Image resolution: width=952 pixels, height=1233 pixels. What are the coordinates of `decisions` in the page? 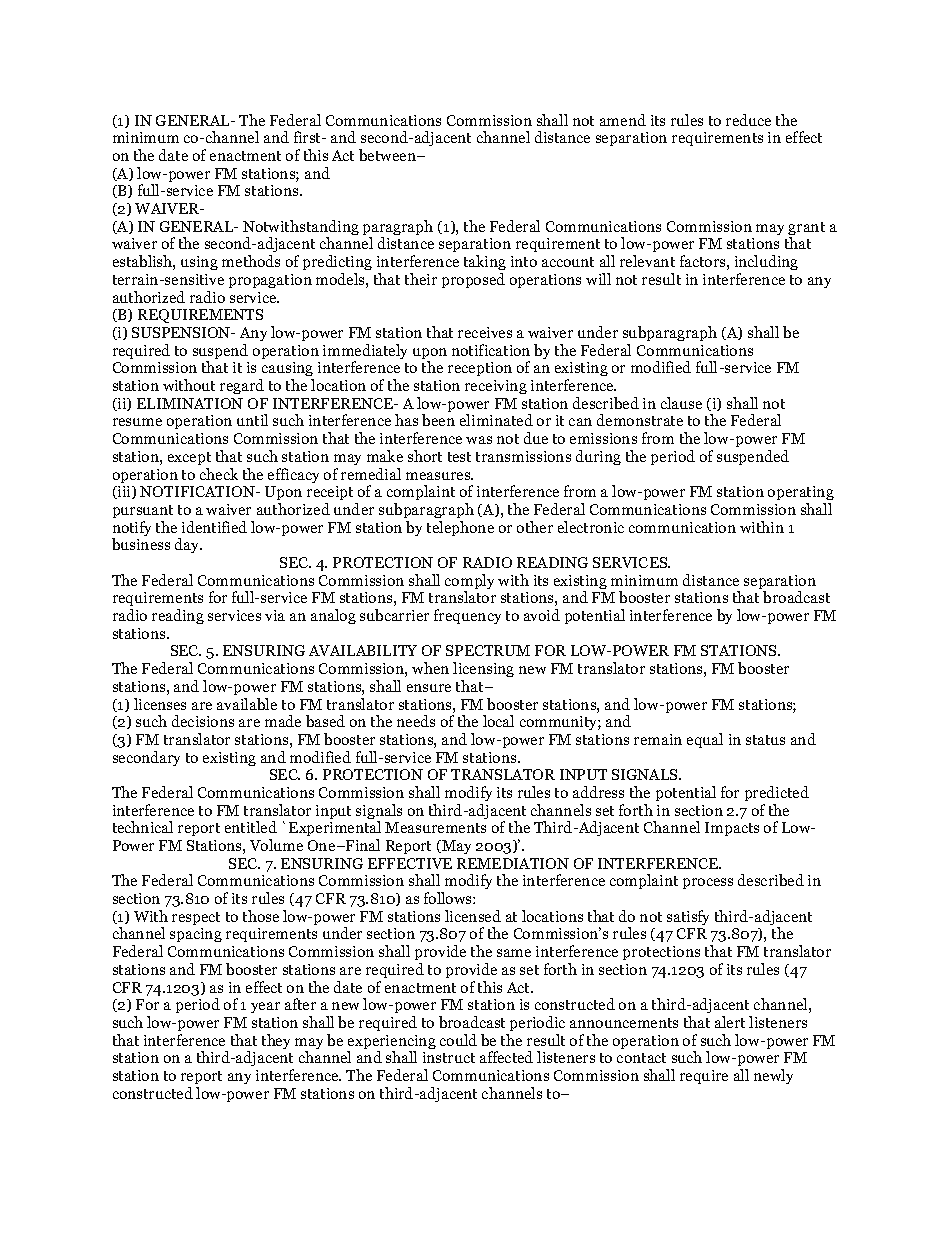 It's located at (203, 721).
